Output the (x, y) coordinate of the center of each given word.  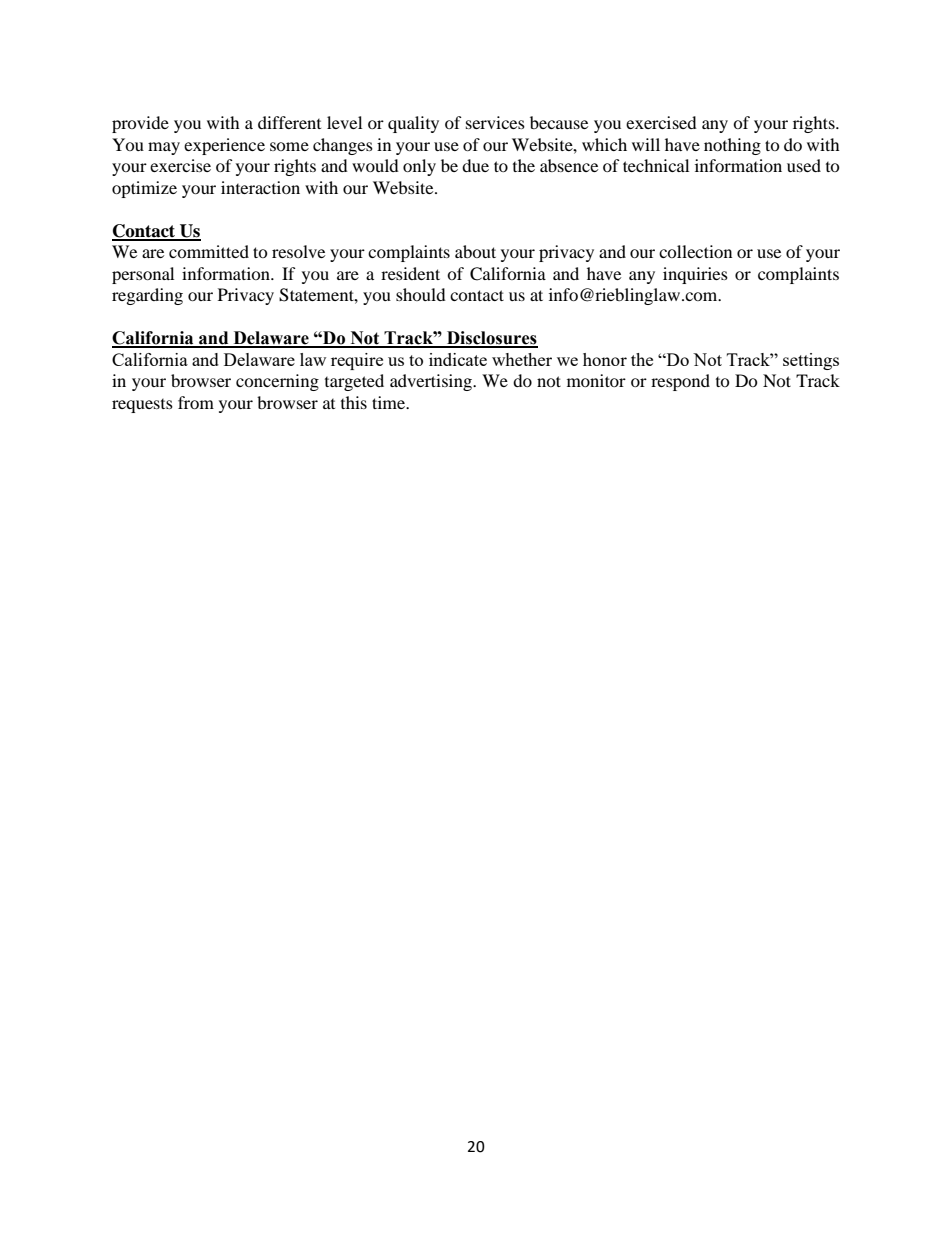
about (475, 251)
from (196, 402)
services (495, 122)
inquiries (695, 275)
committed (209, 251)
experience (224, 146)
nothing (732, 146)
